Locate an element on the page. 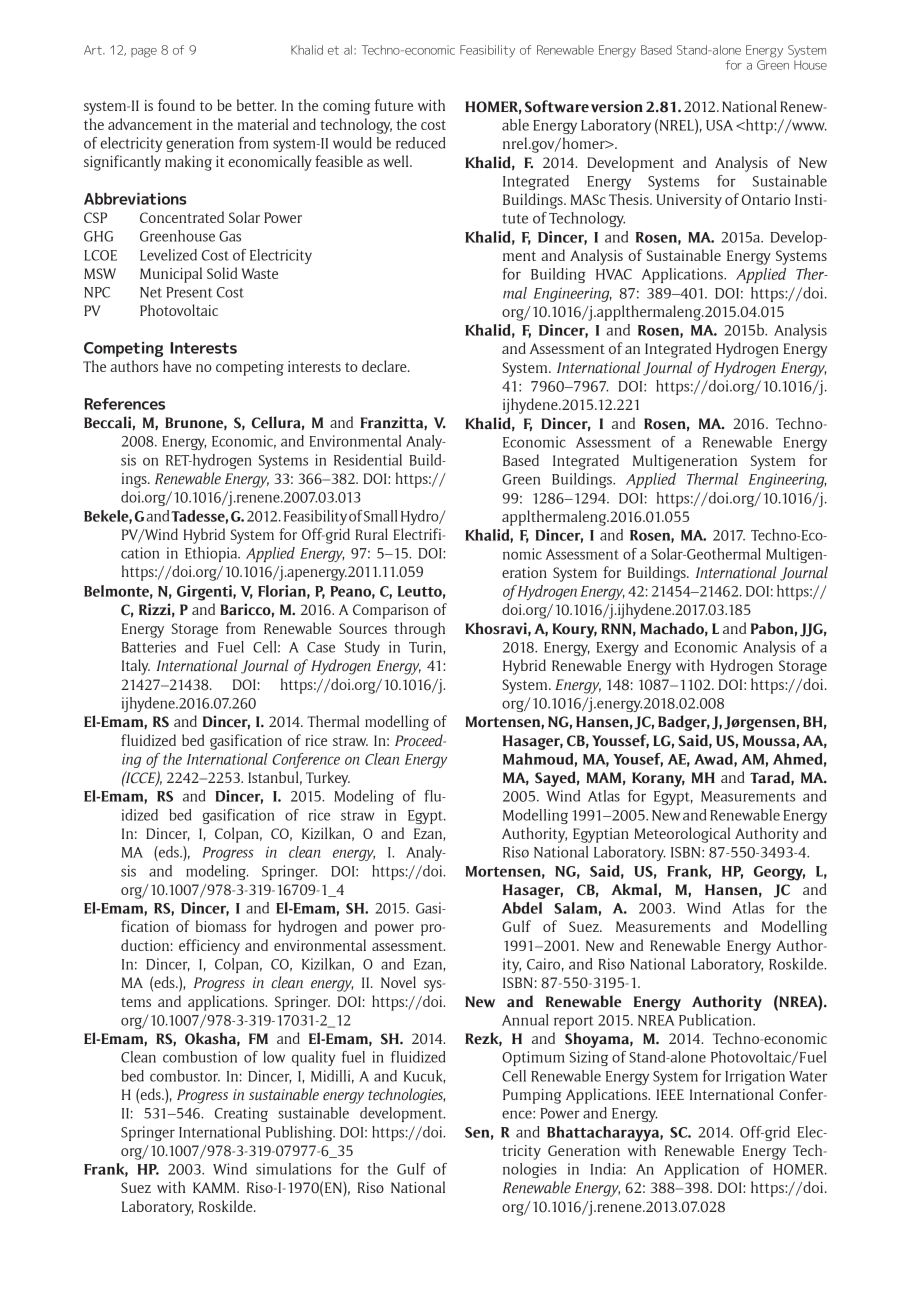  USA is located at coordinates (719, 125).
